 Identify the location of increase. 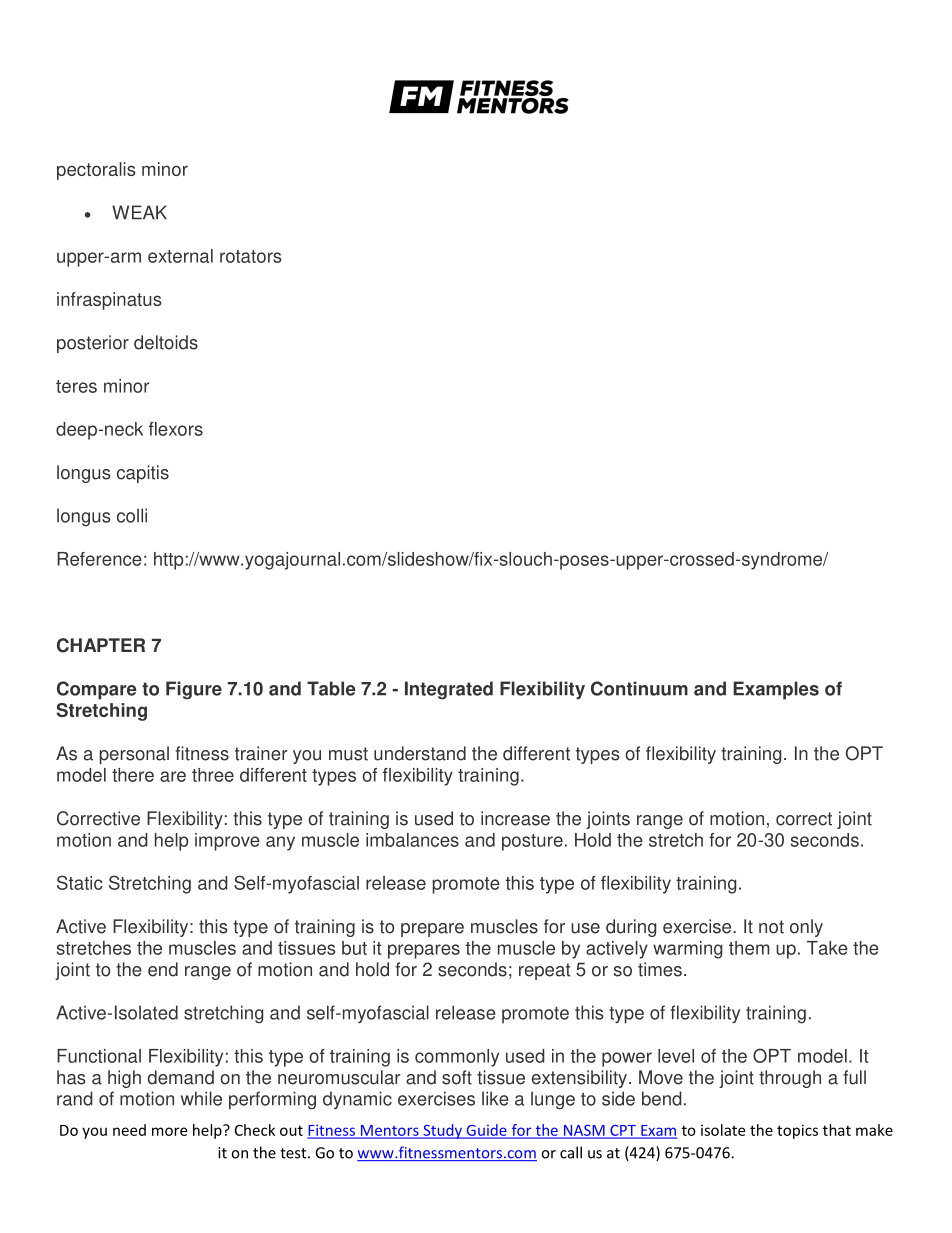
(515, 818).
